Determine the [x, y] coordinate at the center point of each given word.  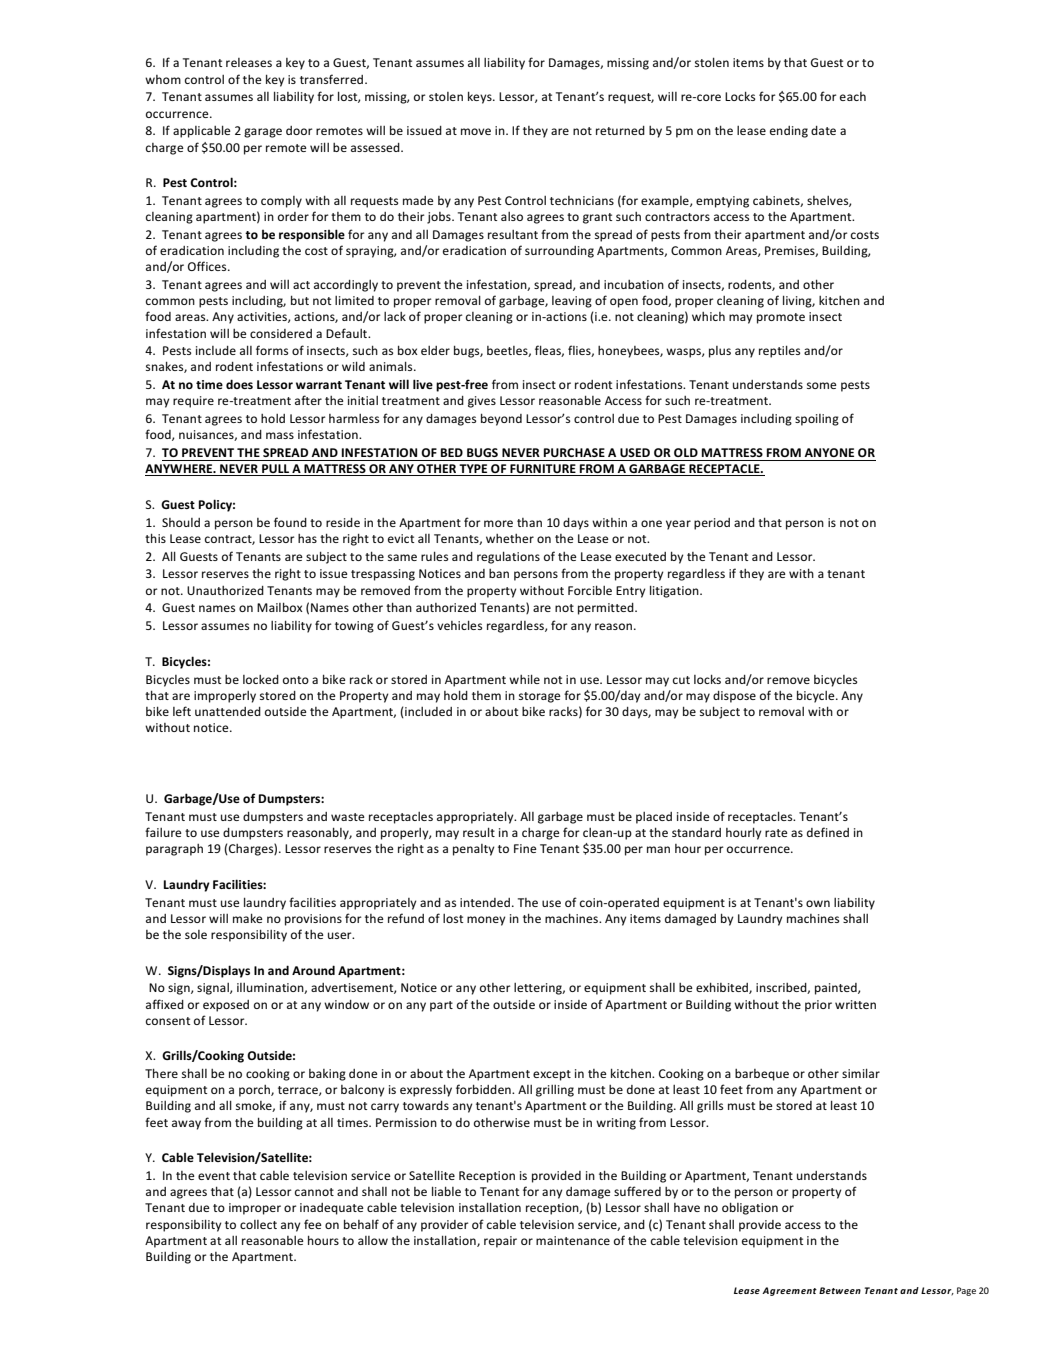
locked [261, 679]
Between [840, 1290]
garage [263, 133]
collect [258, 1224]
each [853, 96]
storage [540, 697]
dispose [734, 697]
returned [620, 130]
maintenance [573, 1240]
